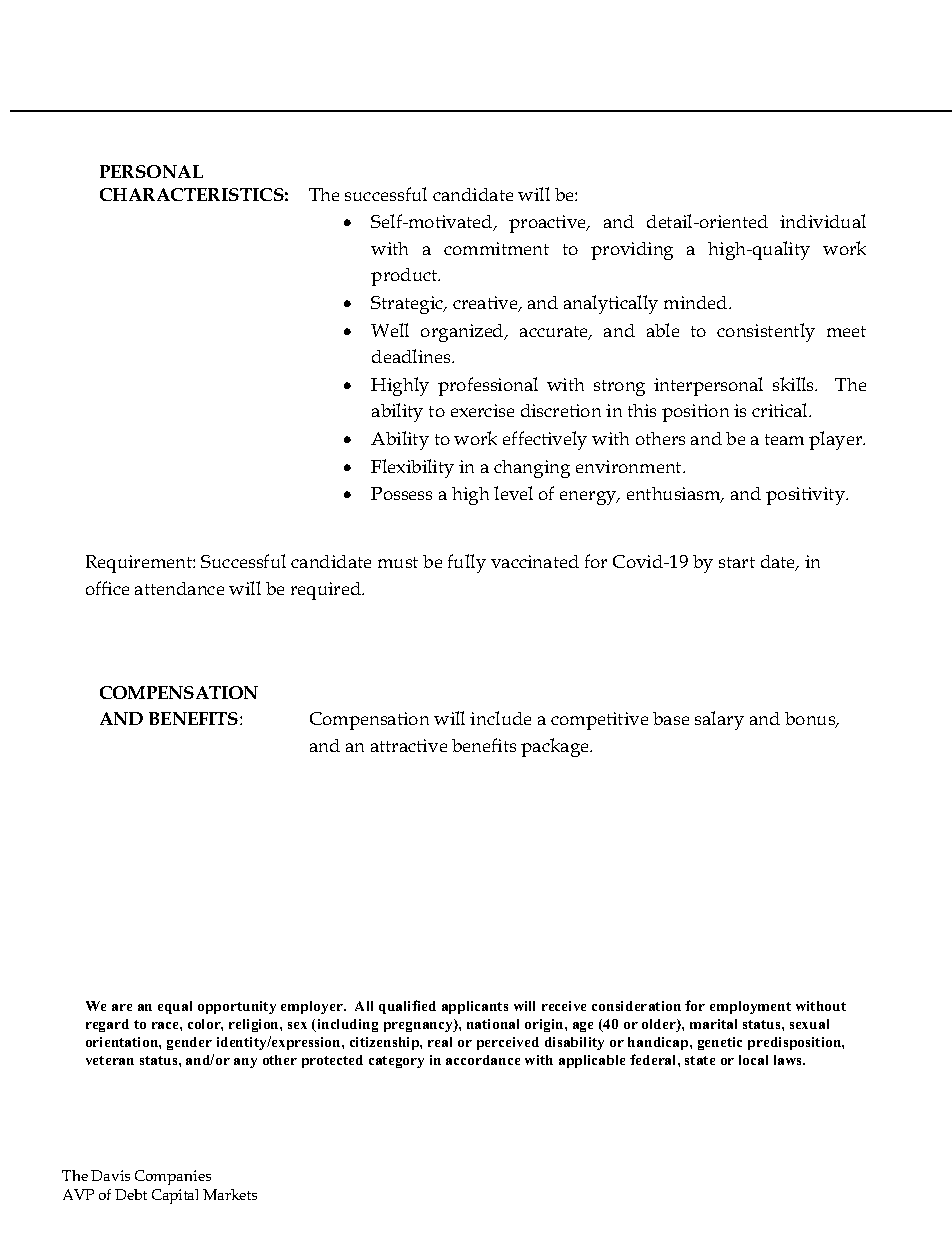 This page has width=952, height=1233. I want to click on positivity, so click(807, 496).
